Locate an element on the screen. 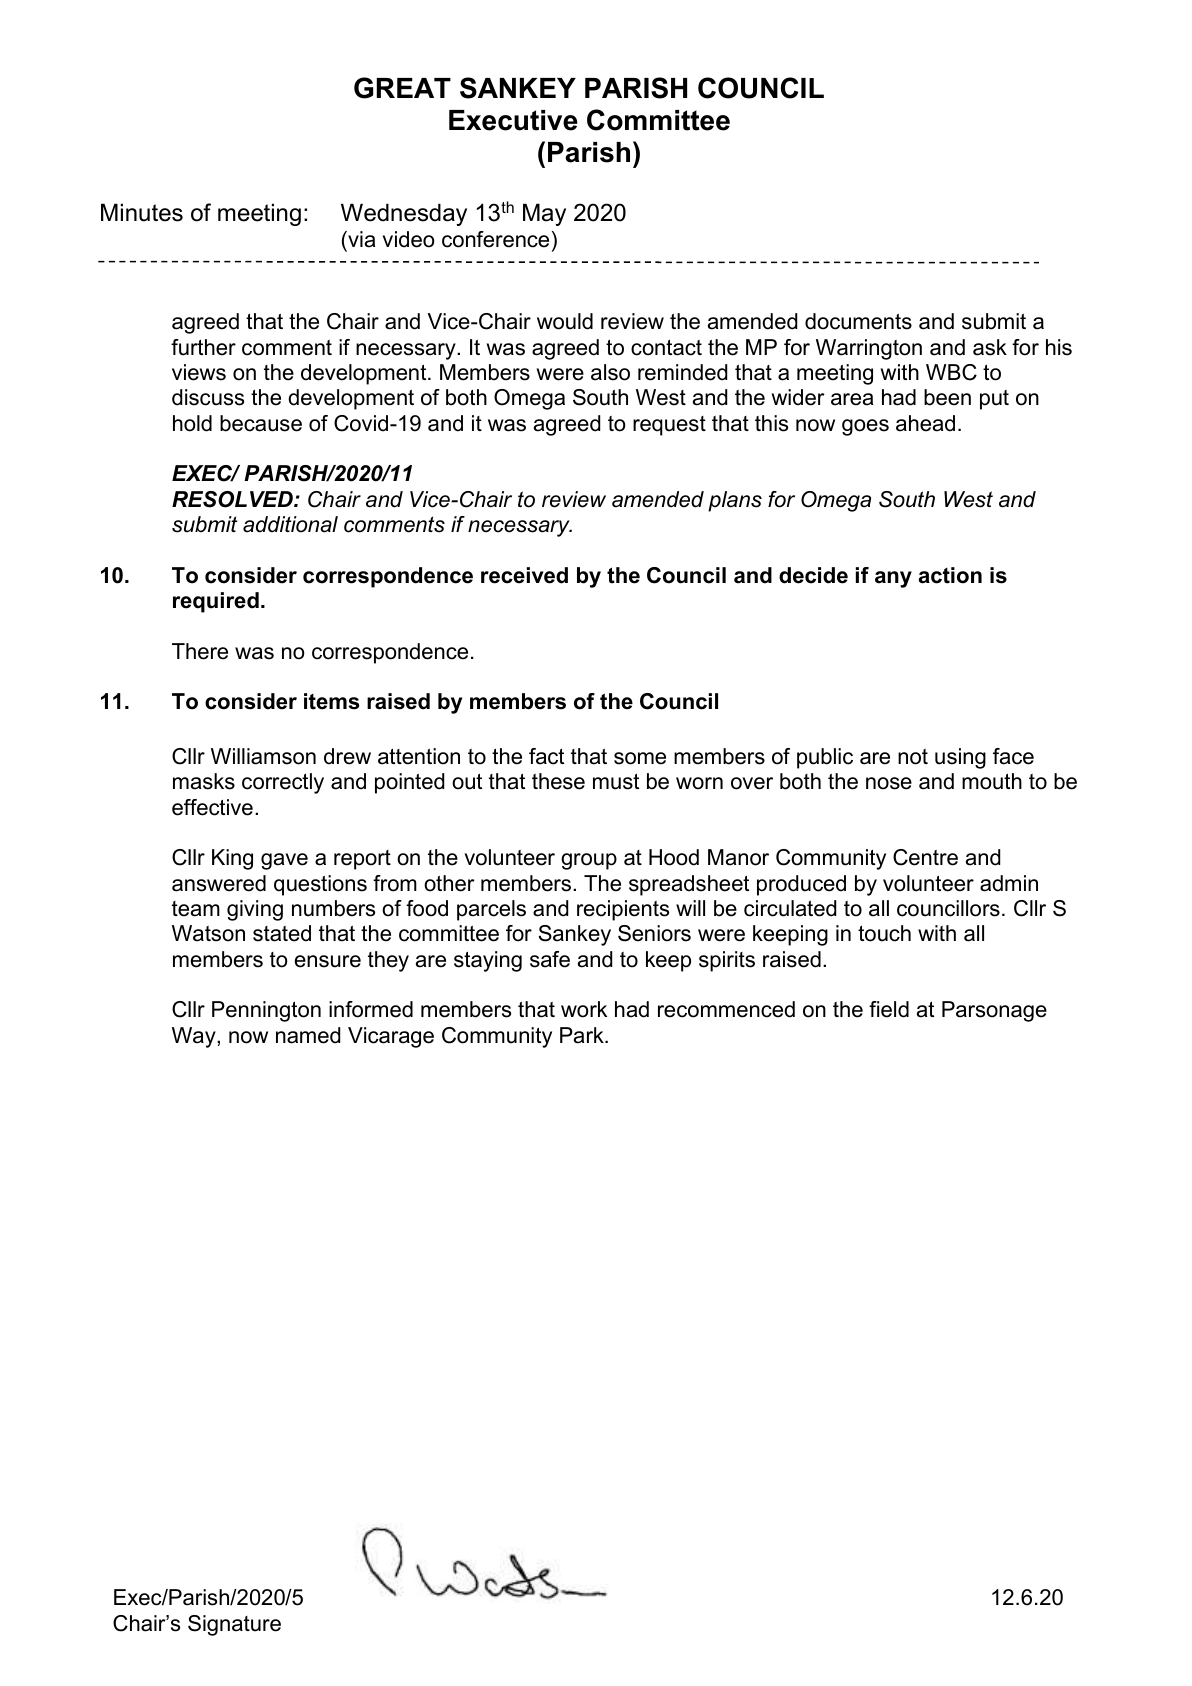 The image size is (1192, 1686). documents is located at coordinates (858, 321).
